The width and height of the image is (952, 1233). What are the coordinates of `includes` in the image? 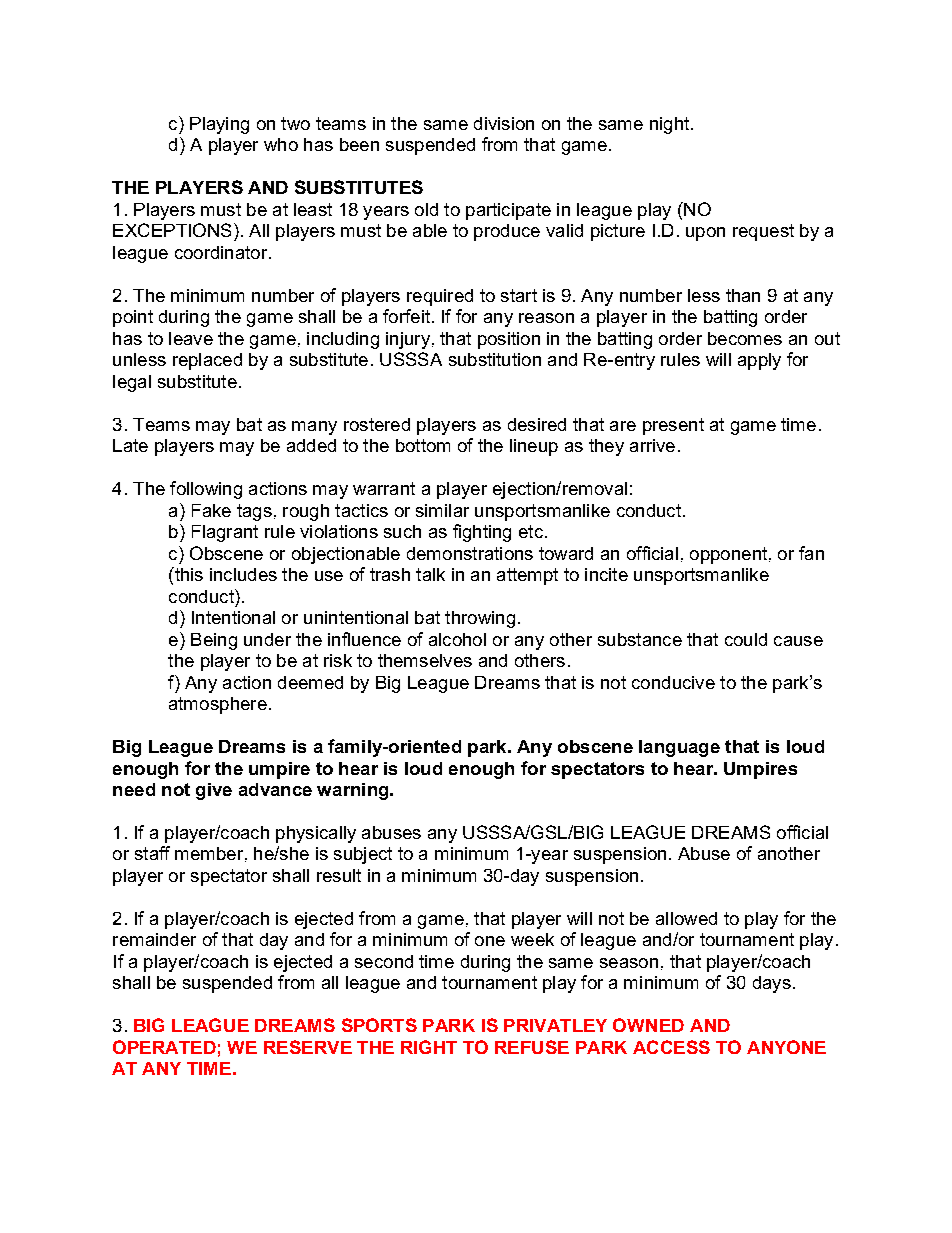 It's located at (243, 574).
